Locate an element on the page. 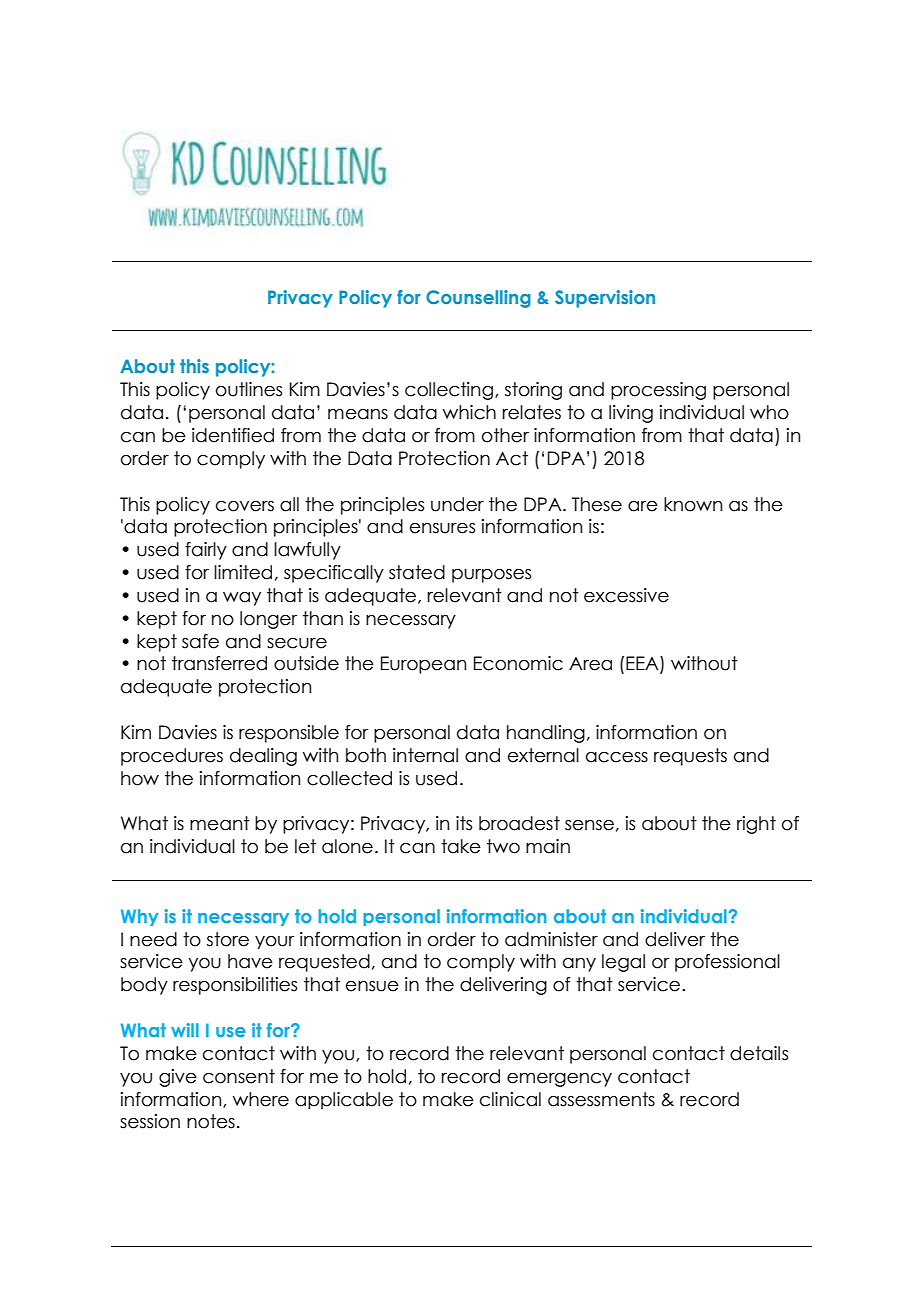  Counselling is located at coordinates (478, 299).
